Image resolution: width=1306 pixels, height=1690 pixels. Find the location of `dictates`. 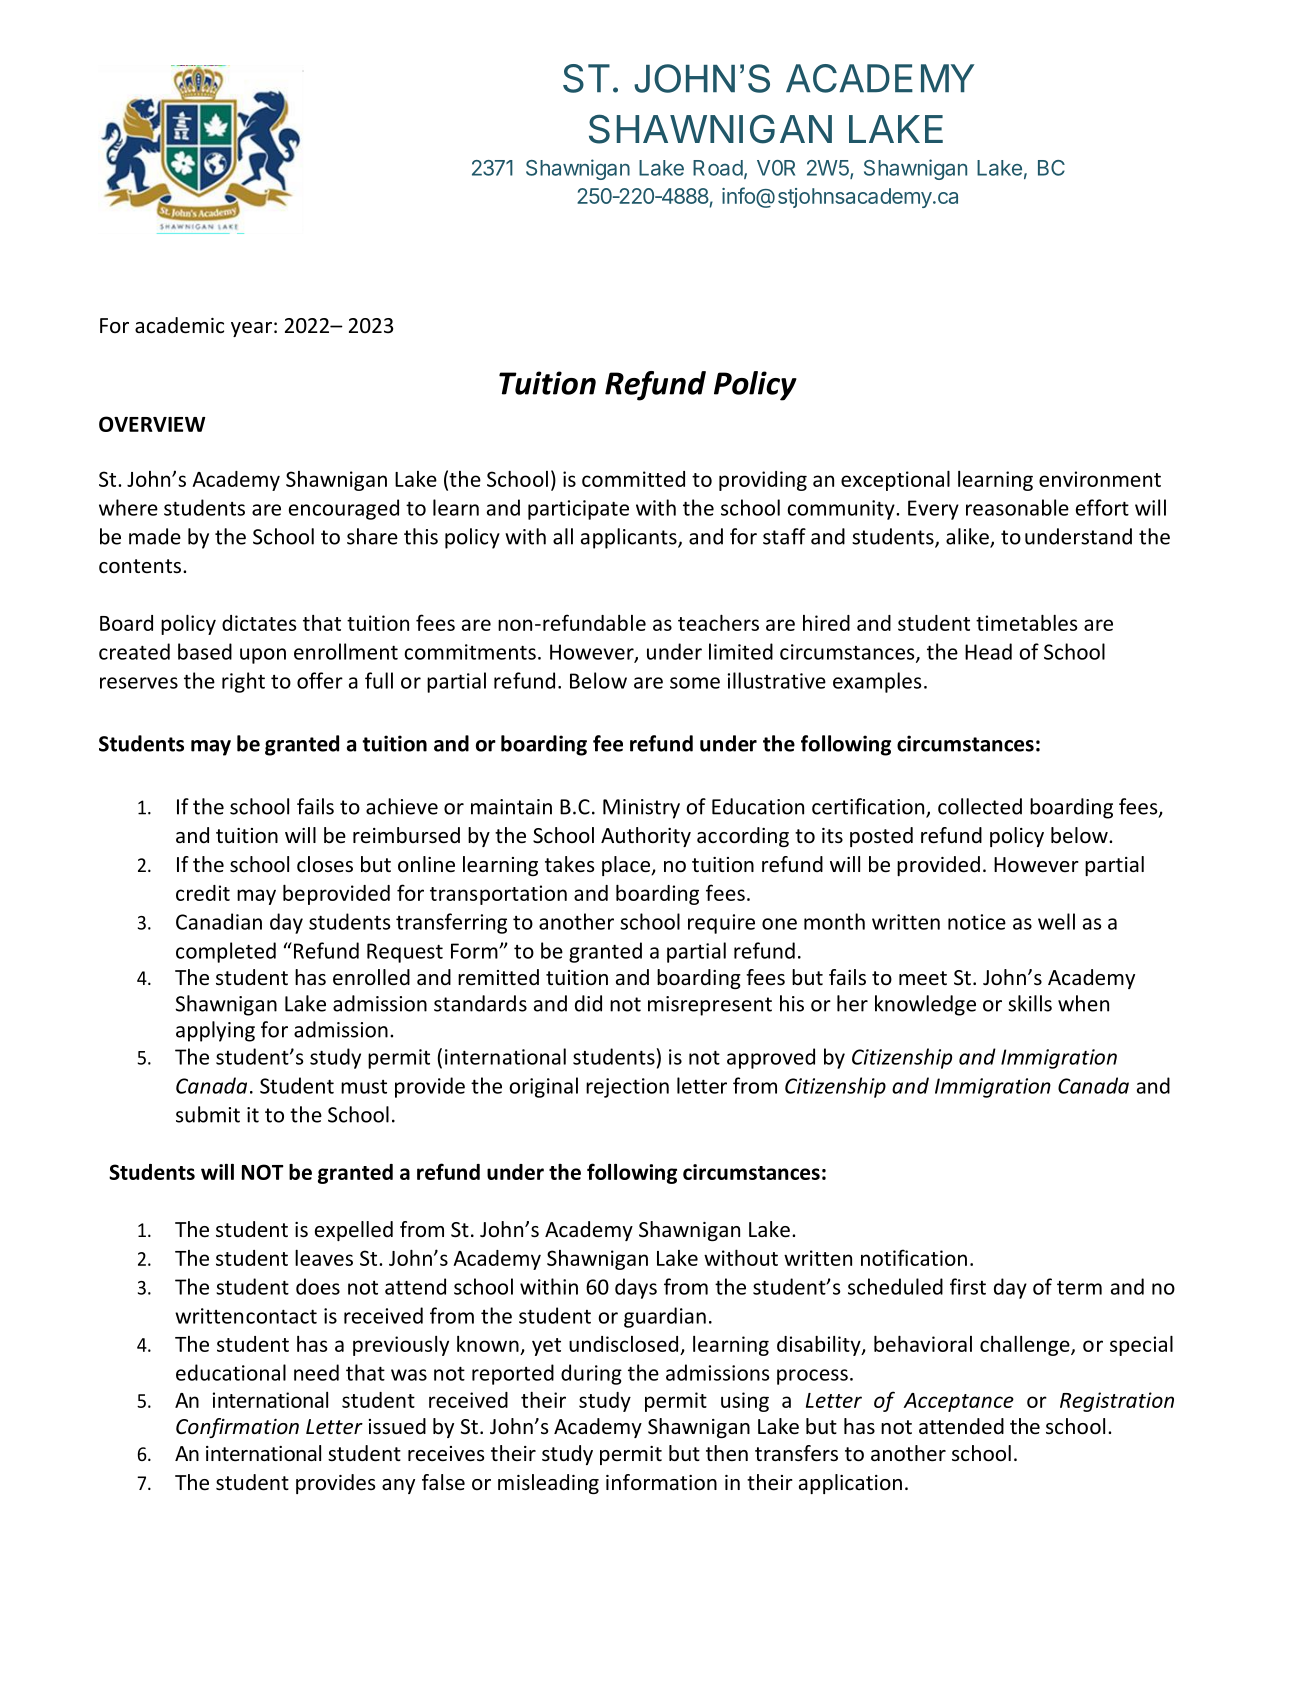

dictates is located at coordinates (259, 623).
